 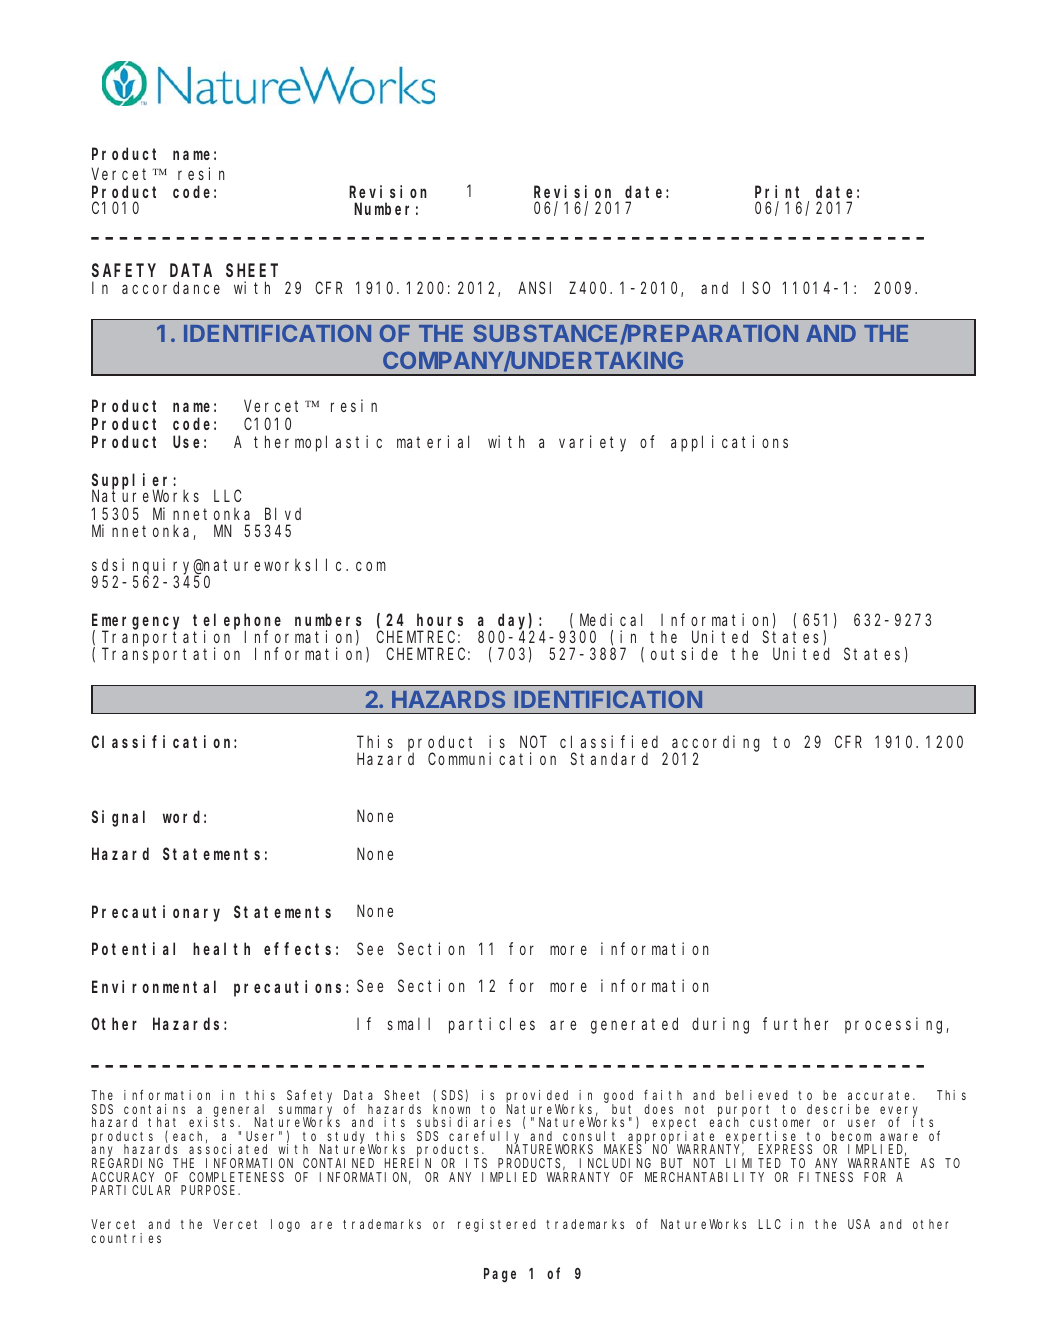 What do you see at coordinates (757, 1095) in the image?
I see `believed` at bounding box center [757, 1095].
